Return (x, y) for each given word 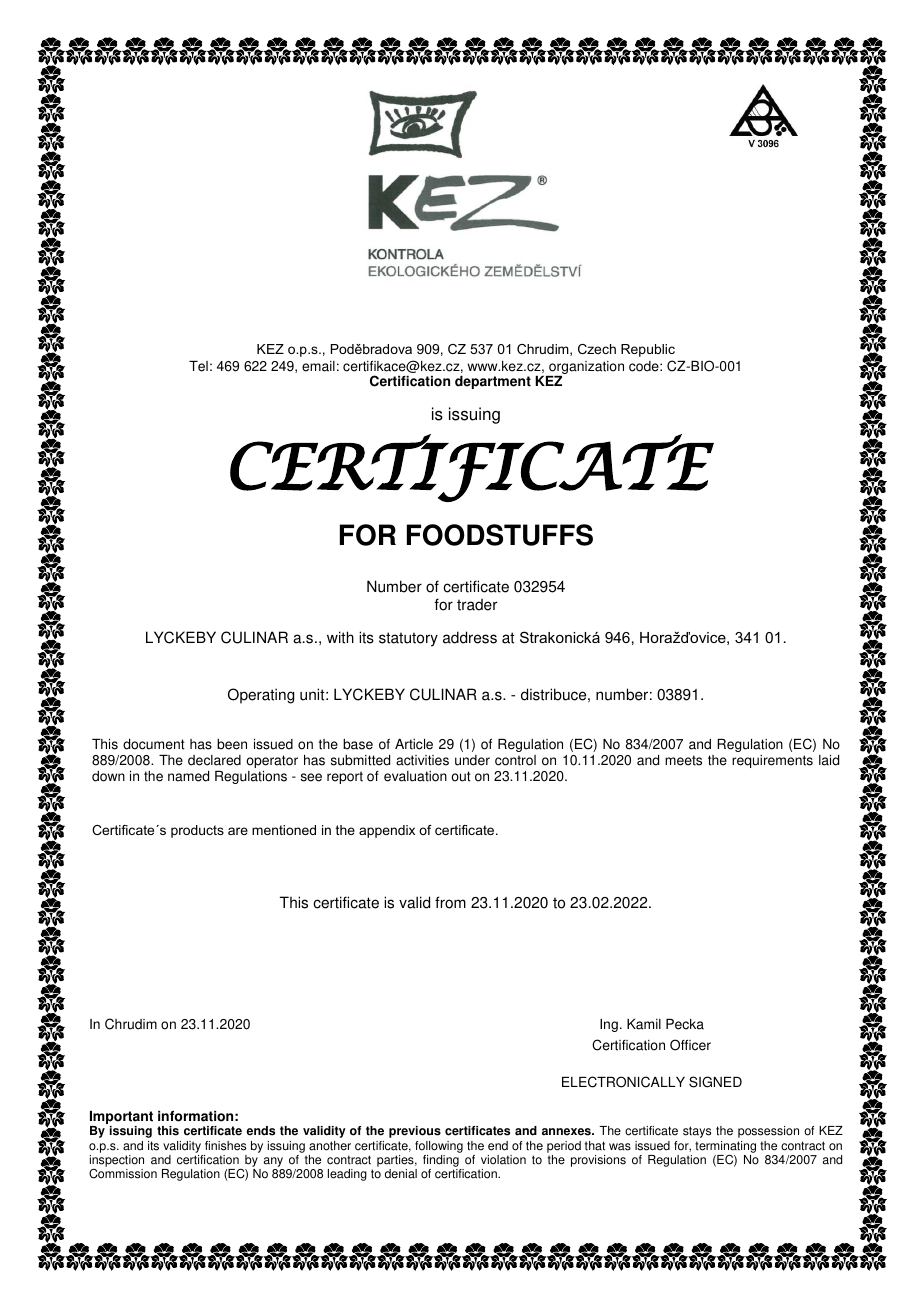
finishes (225, 1146)
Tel (198, 366)
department (493, 382)
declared (214, 760)
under (472, 760)
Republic (648, 350)
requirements (772, 761)
